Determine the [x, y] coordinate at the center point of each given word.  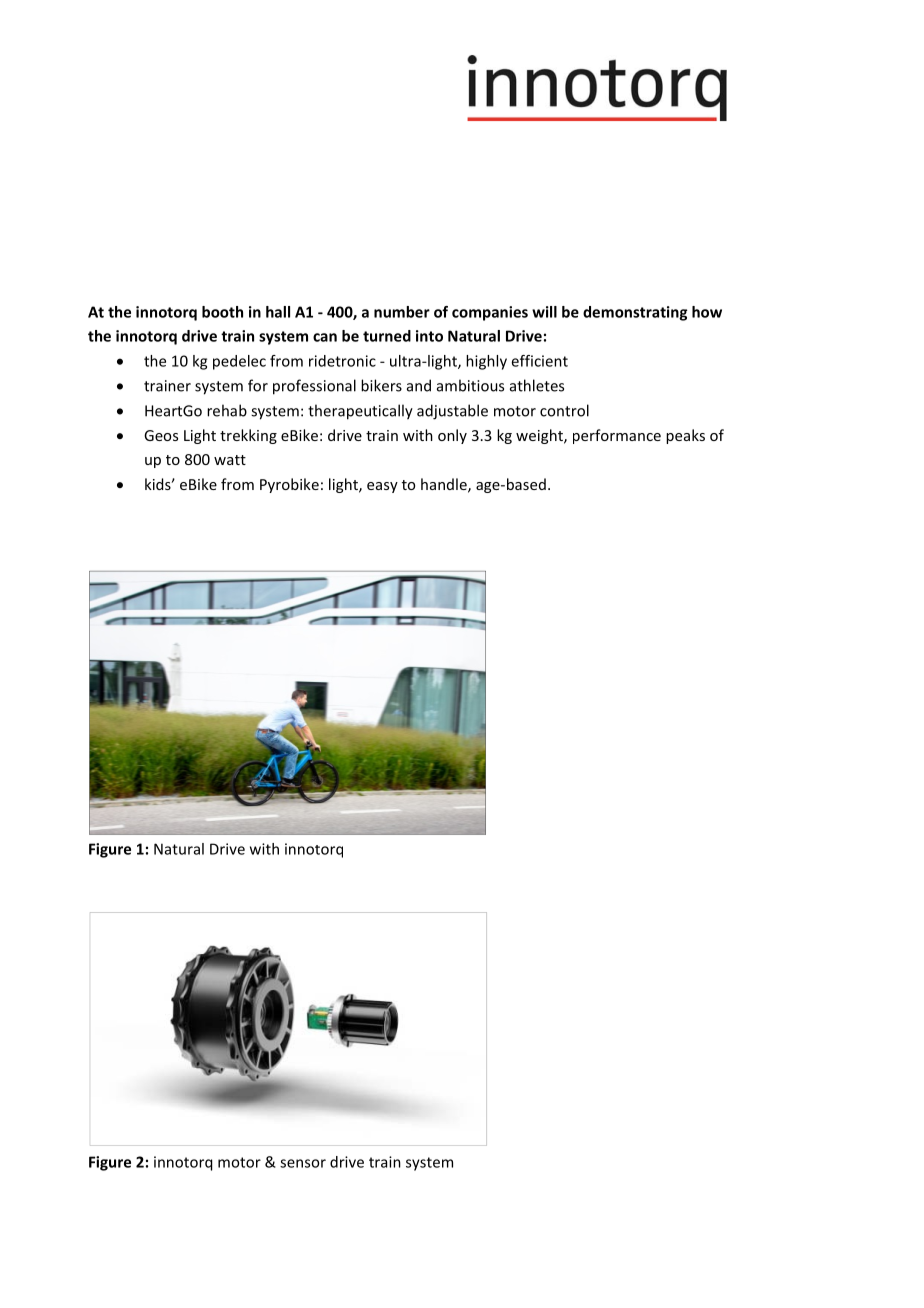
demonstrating [635, 313]
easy [382, 487]
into [429, 336]
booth [222, 312]
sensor [303, 1163]
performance [617, 436]
